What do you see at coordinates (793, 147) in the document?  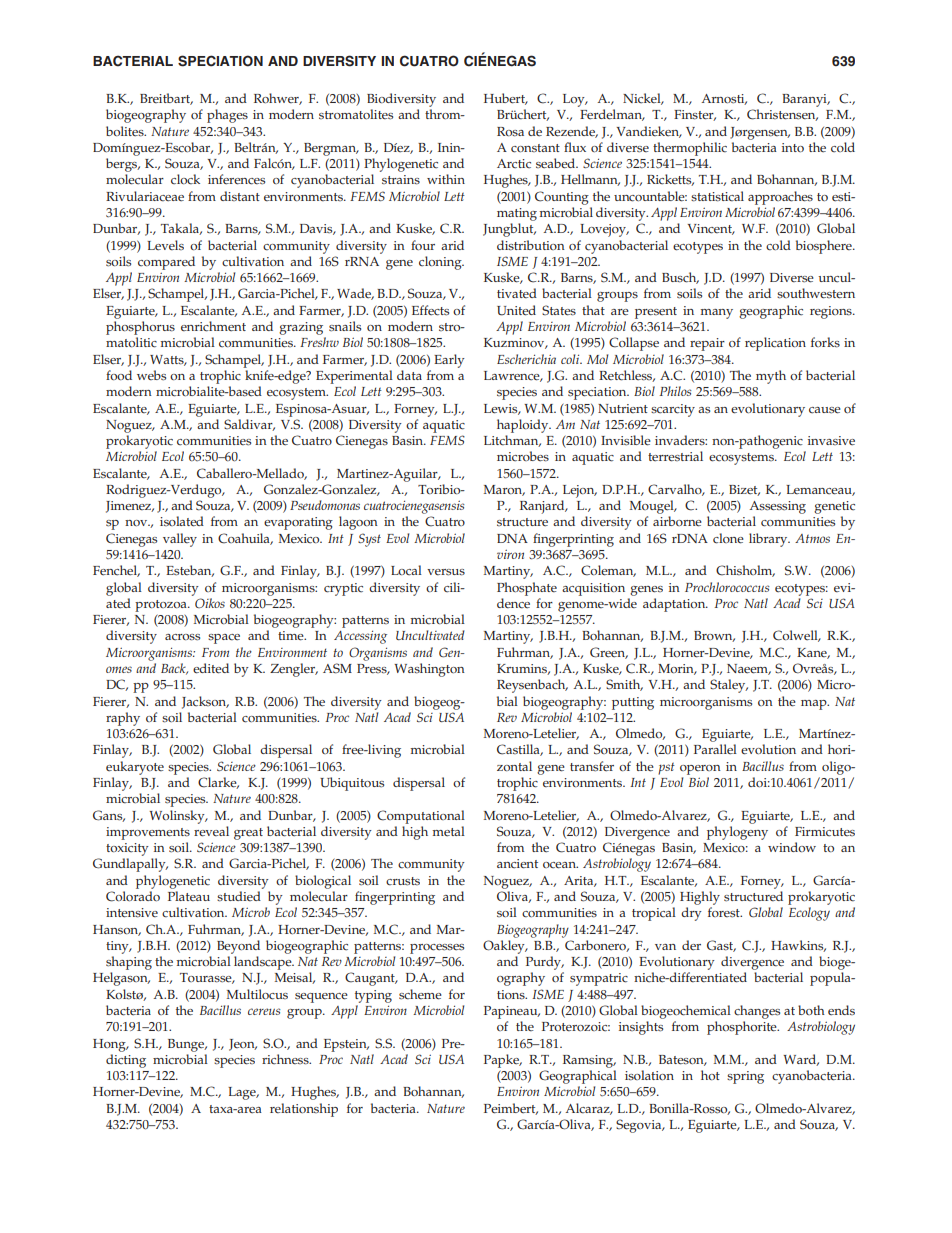 I see `into` at bounding box center [793, 147].
